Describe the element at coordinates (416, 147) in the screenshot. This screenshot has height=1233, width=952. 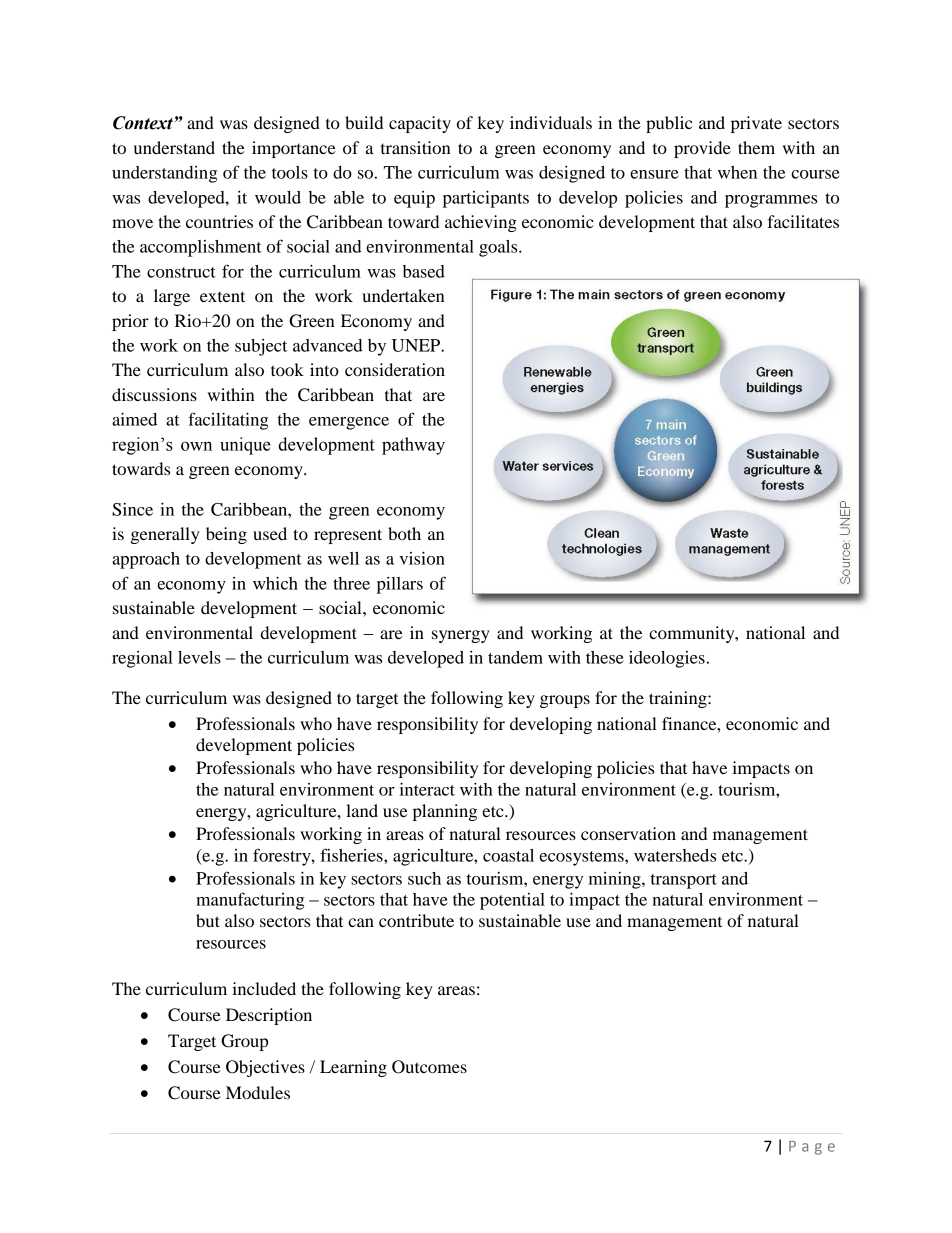
I see `transition` at that location.
